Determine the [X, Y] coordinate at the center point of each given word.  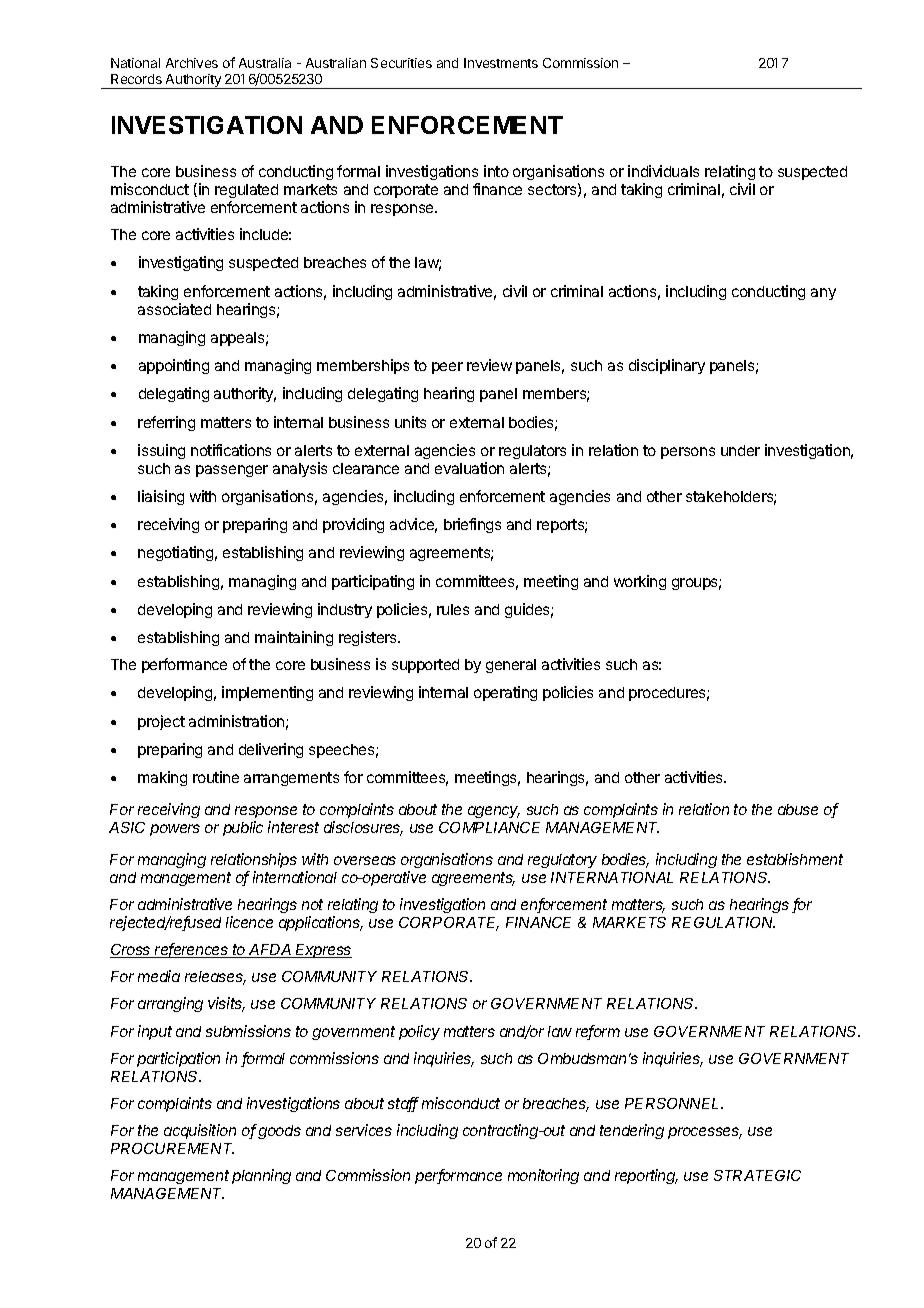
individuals [663, 171]
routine [216, 777]
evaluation [469, 468]
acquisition [200, 1131]
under [740, 450]
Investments [501, 63]
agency [494, 812]
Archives [192, 63]
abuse [798, 809]
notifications [231, 450]
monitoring [543, 1176]
